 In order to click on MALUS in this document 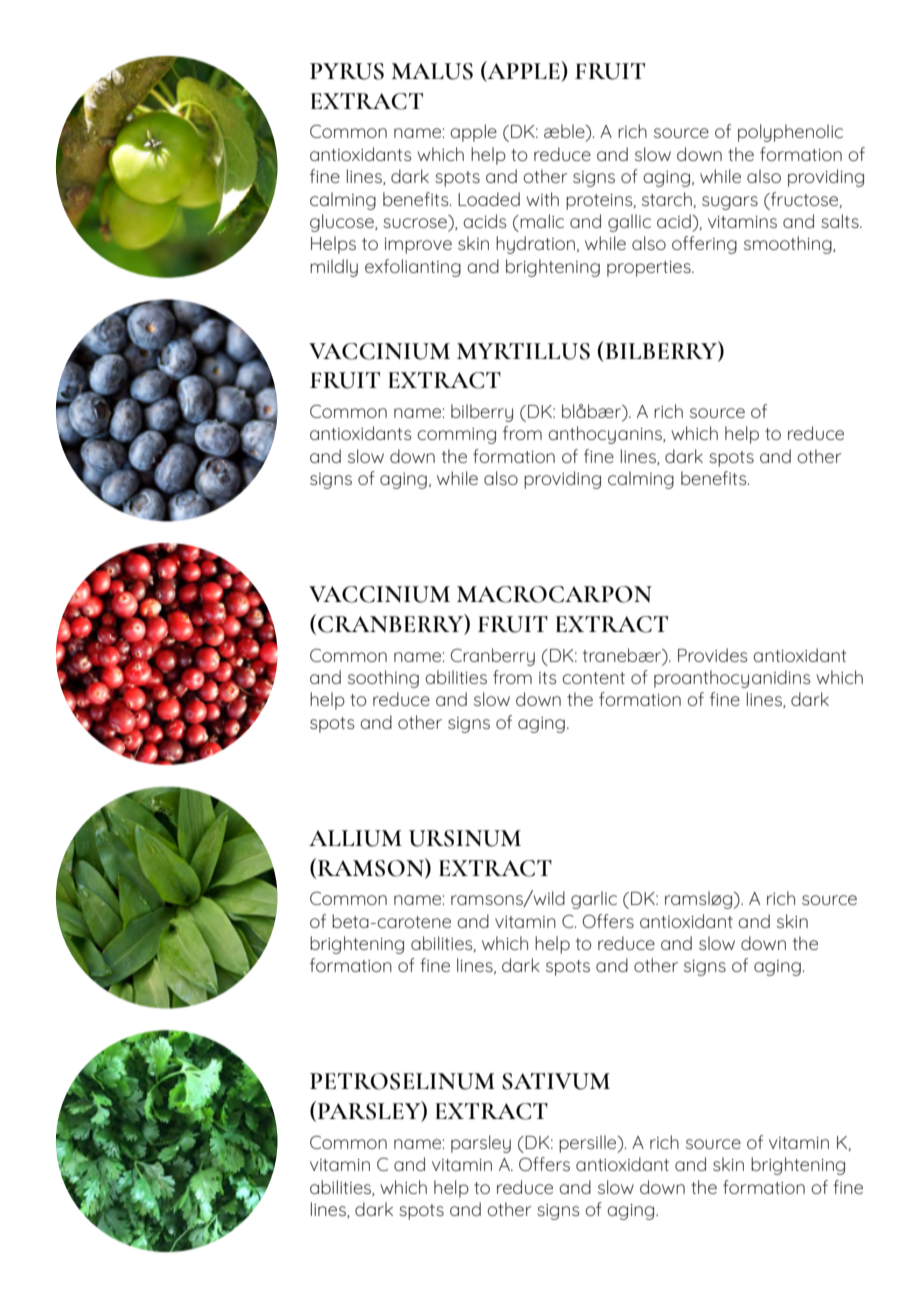, I will do `click(432, 71)`.
